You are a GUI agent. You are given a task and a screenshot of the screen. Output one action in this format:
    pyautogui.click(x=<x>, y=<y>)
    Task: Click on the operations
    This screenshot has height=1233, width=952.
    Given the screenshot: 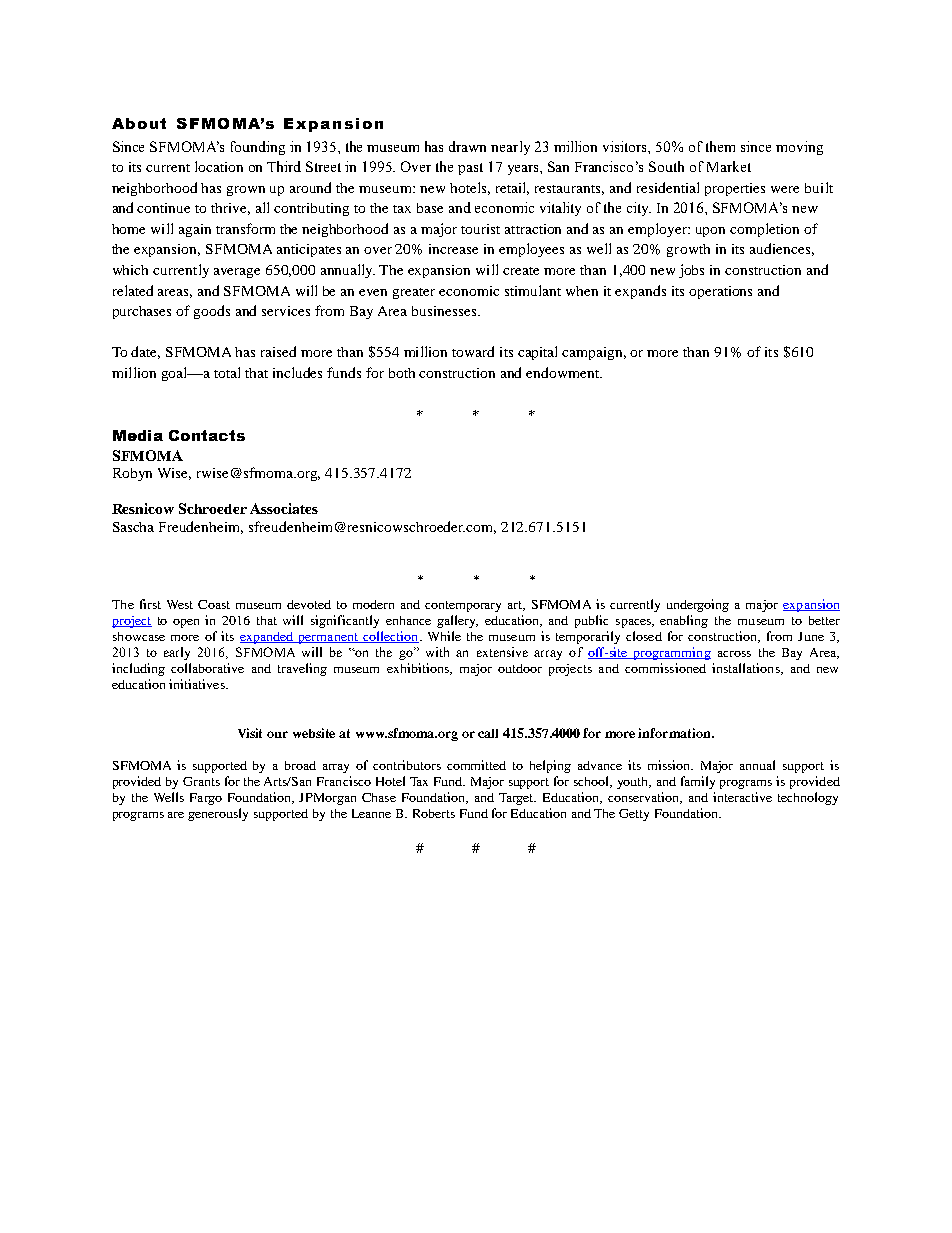 What is the action you would take?
    pyautogui.click(x=720, y=292)
